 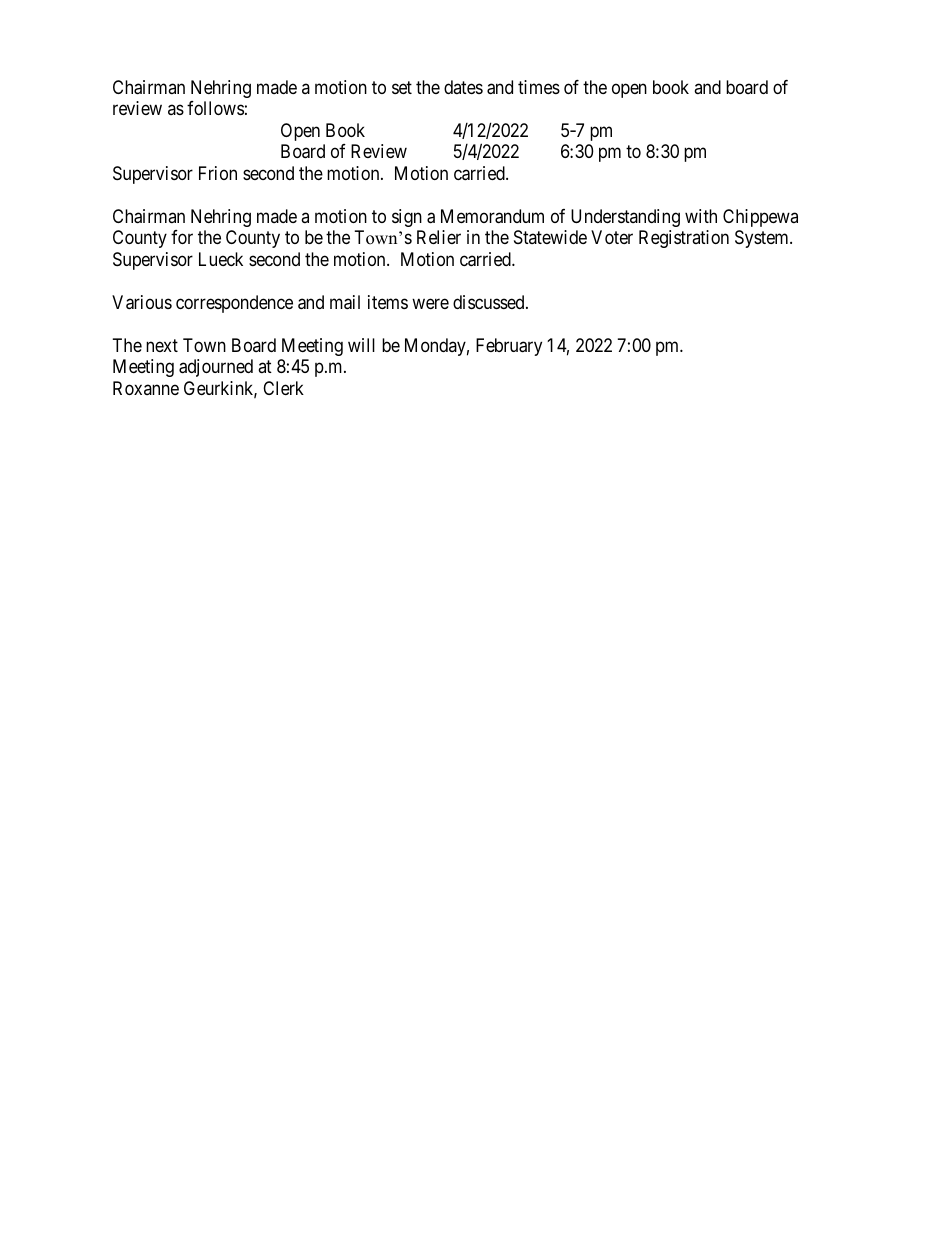 I want to click on were, so click(x=430, y=303).
